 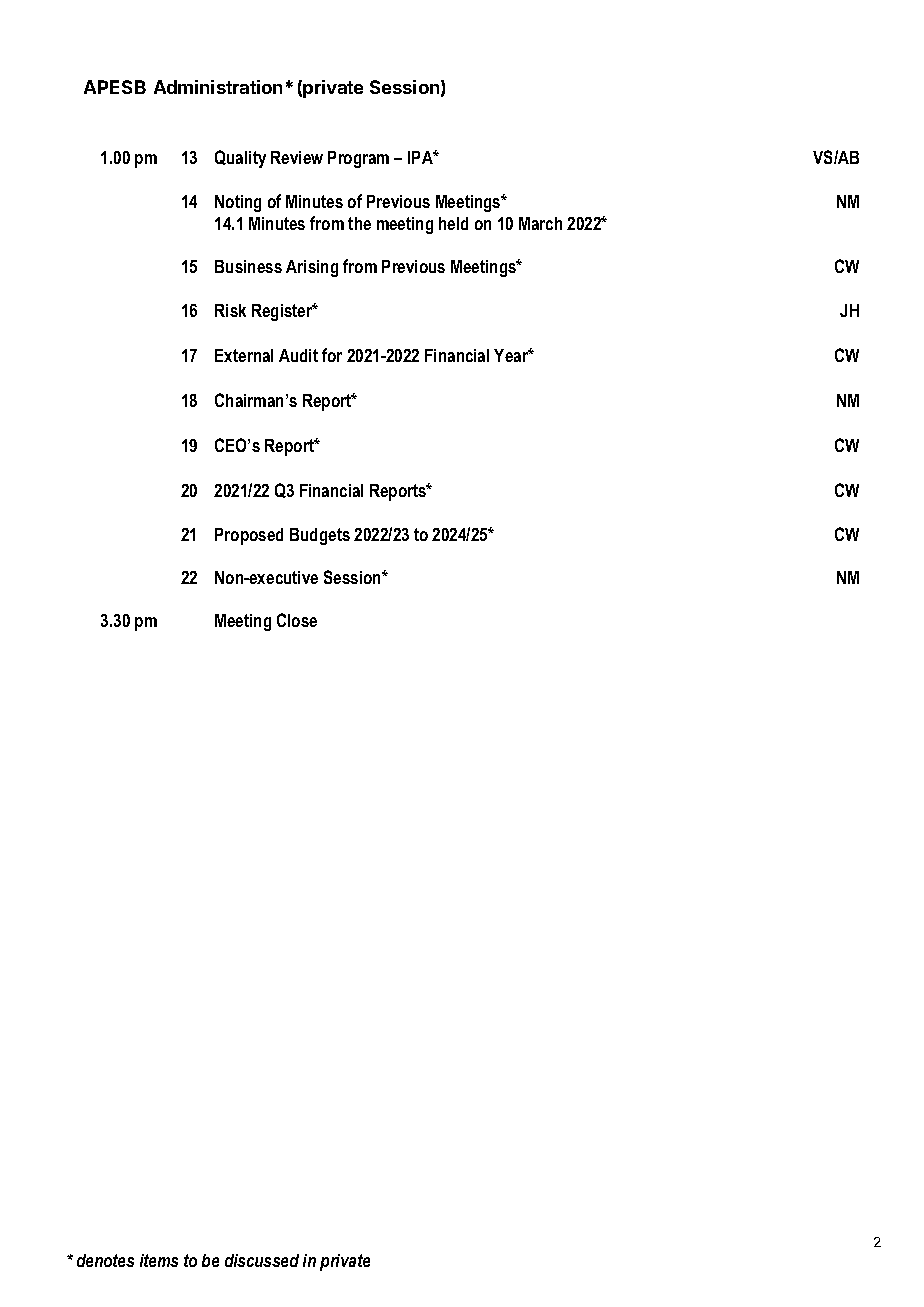 I want to click on held, so click(x=453, y=223).
